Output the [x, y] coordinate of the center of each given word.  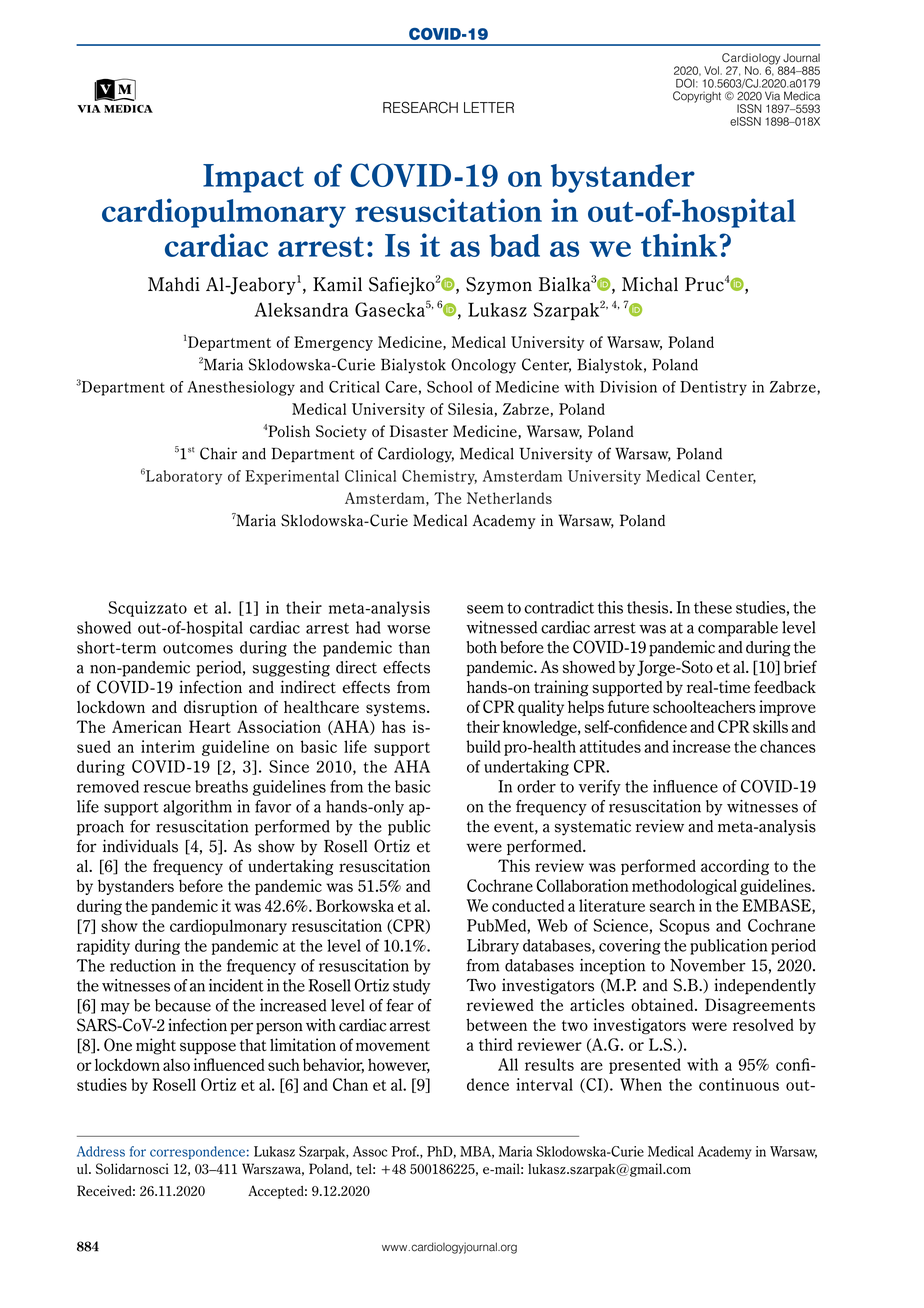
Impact [253, 178]
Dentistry [713, 388]
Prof [405, 1151]
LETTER [489, 107]
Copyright [697, 97]
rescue [167, 788]
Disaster [419, 431]
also [176, 1064]
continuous [739, 1084]
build [483, 746]
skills [770, 726]
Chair [218, 453]
